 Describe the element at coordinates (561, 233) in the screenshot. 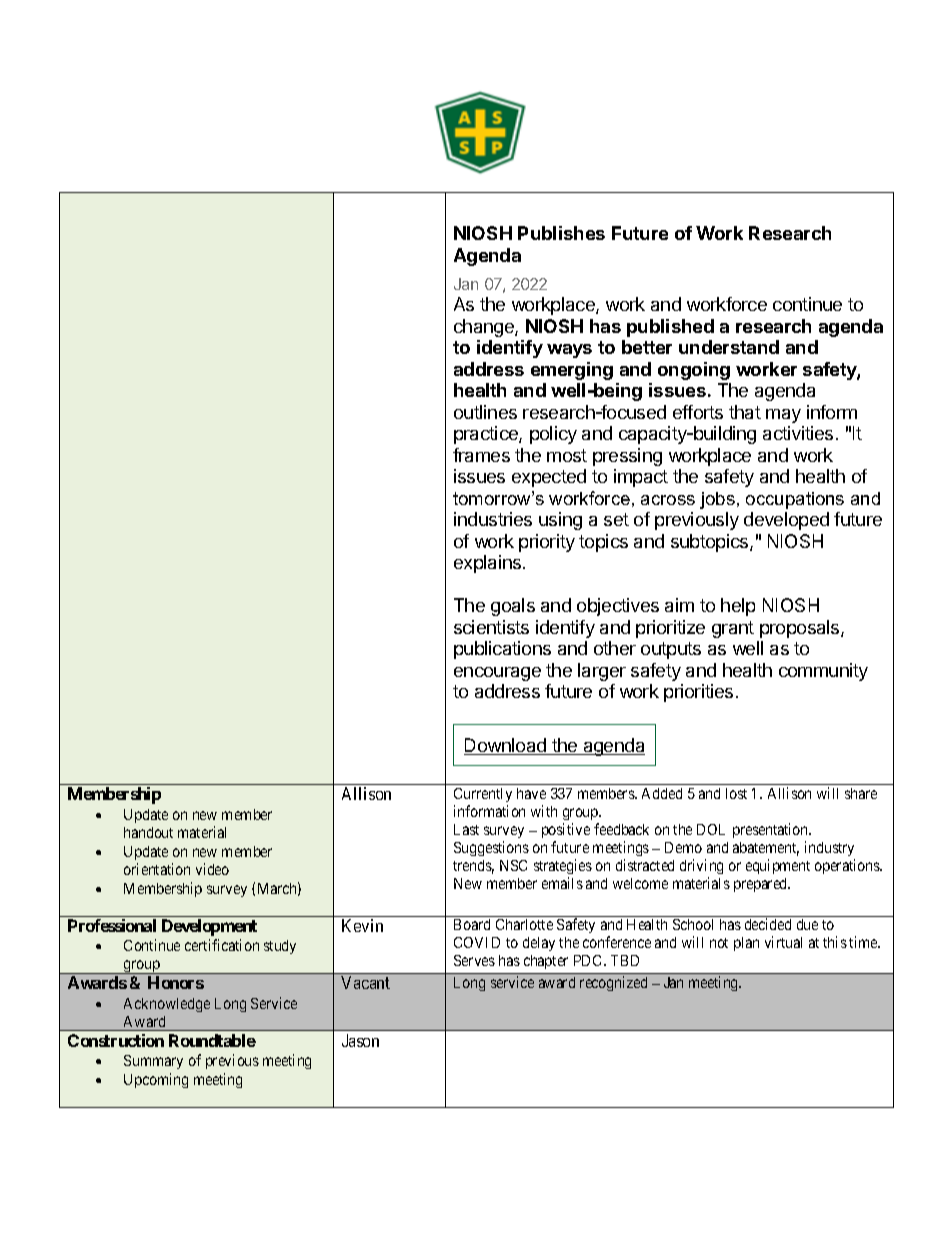

I see `Publishes` at that location.
